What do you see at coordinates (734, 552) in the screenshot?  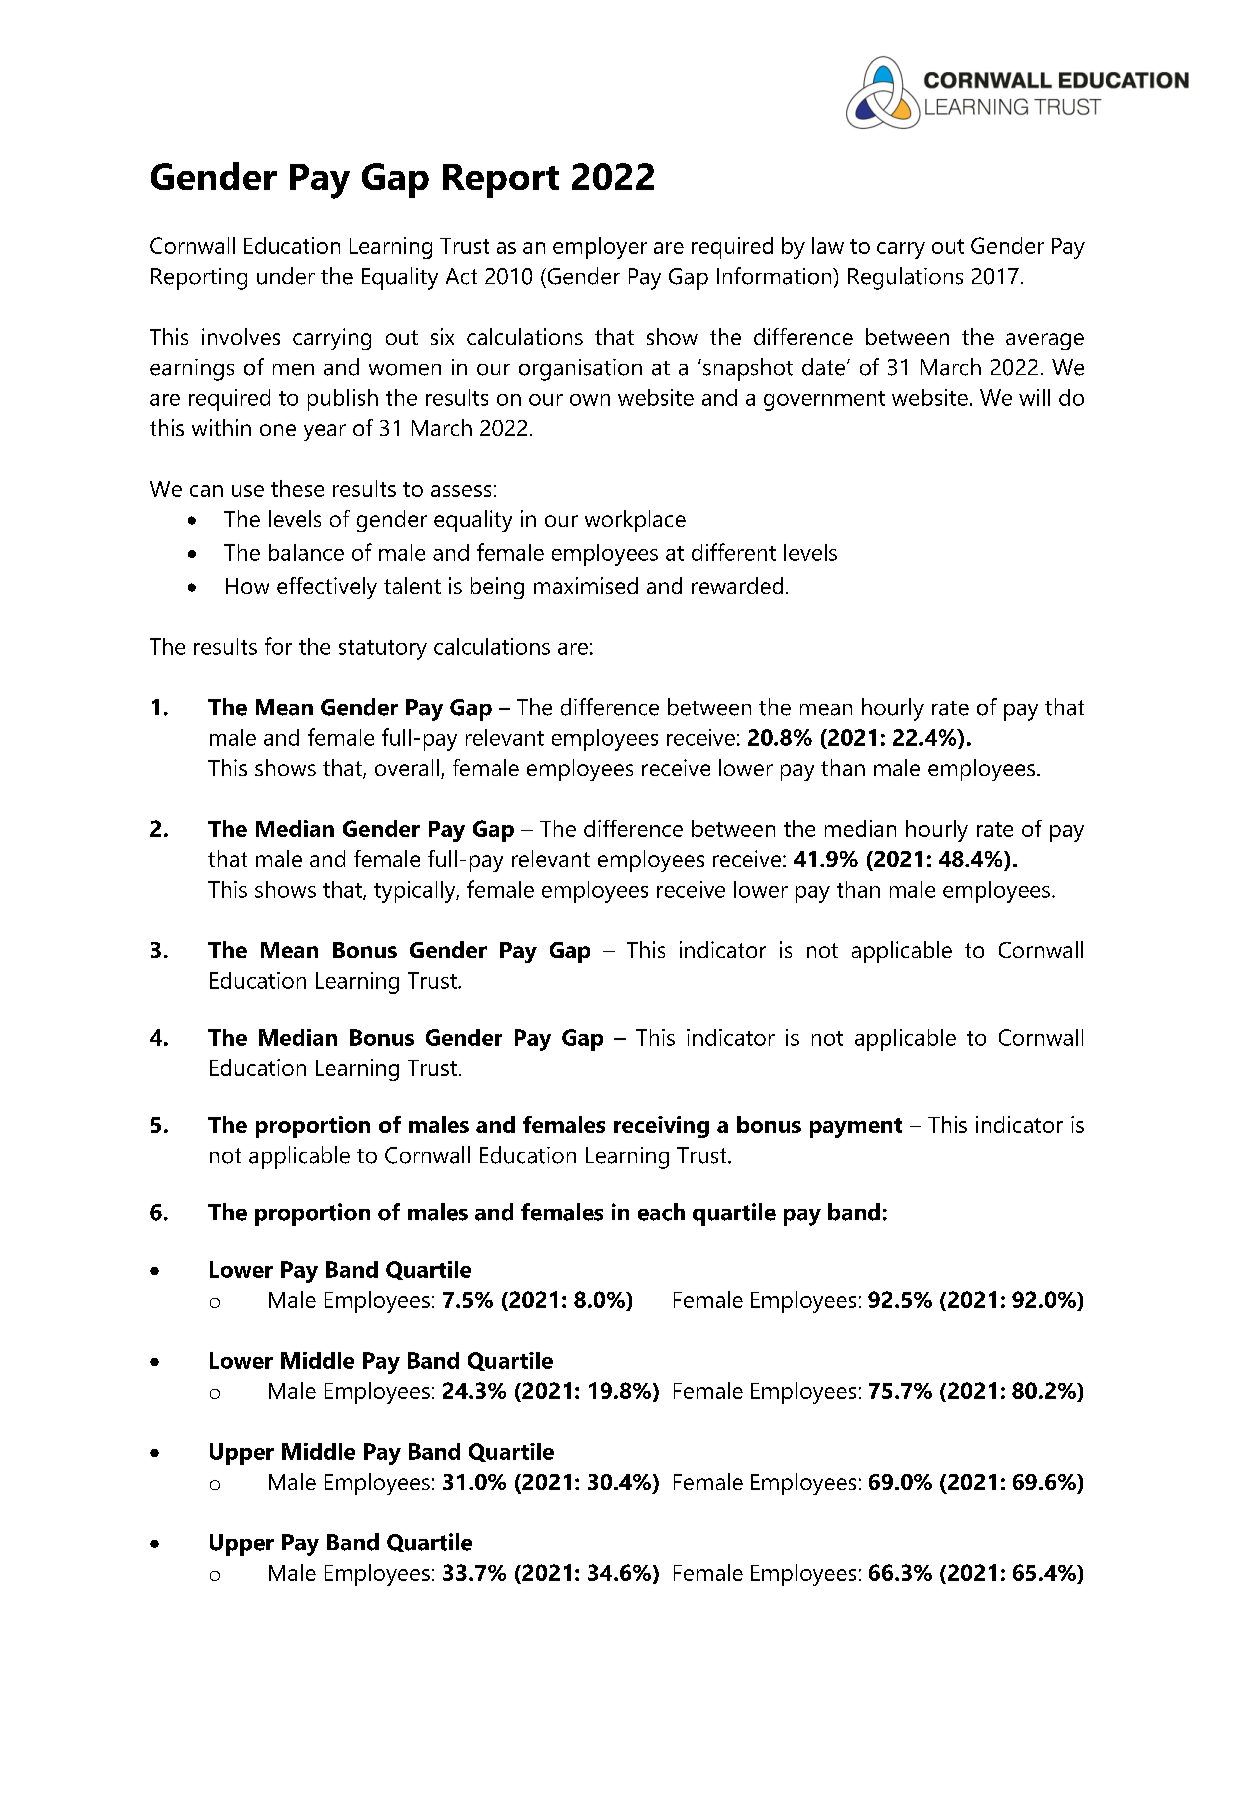 I see `different` at bounding box center [734, 552].
